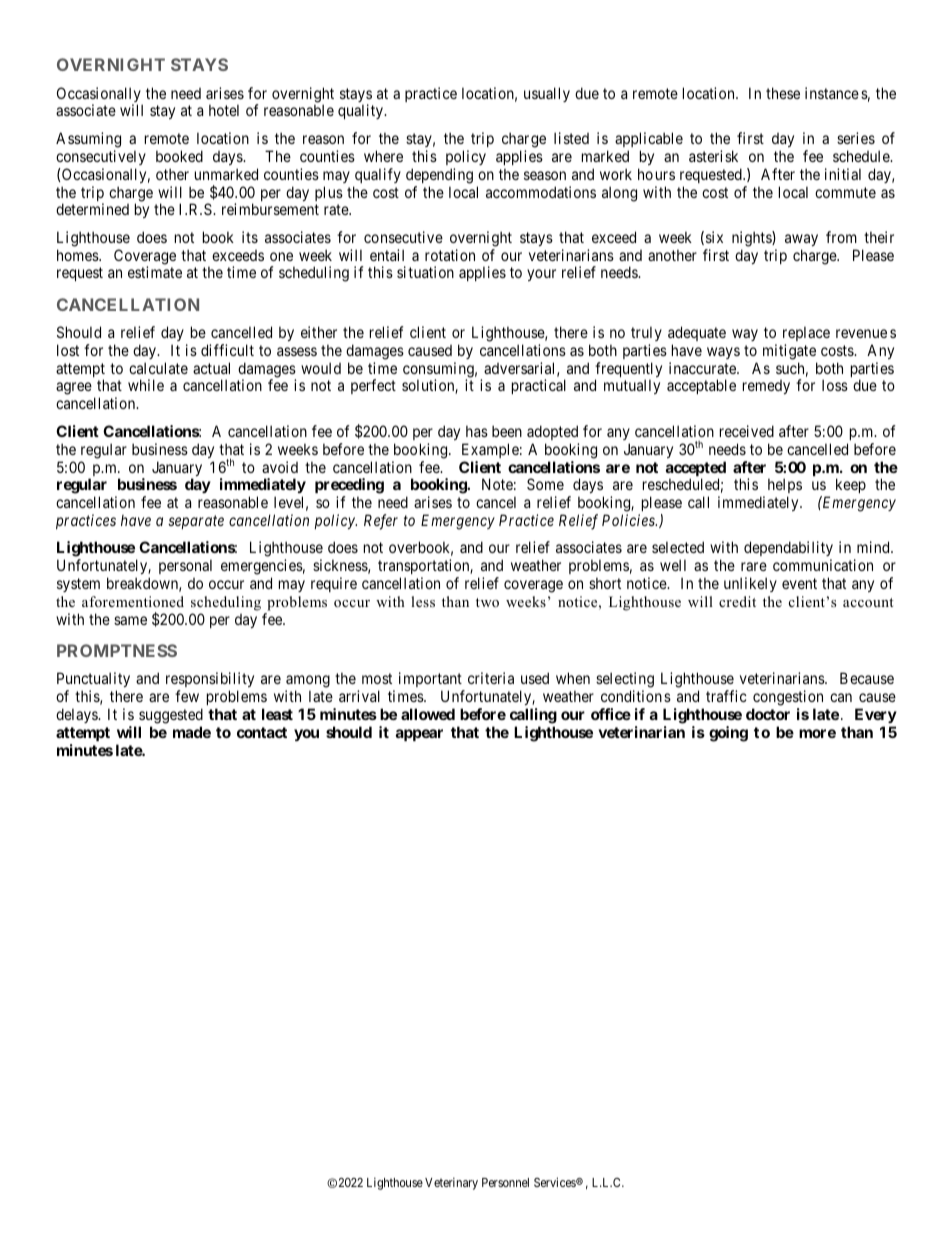 The width and height of the screenshot is (952, 1233). What do you see at coordinates (428, 714) in the screenshot?
I see `allowed` at bounding box center [428, 714].
